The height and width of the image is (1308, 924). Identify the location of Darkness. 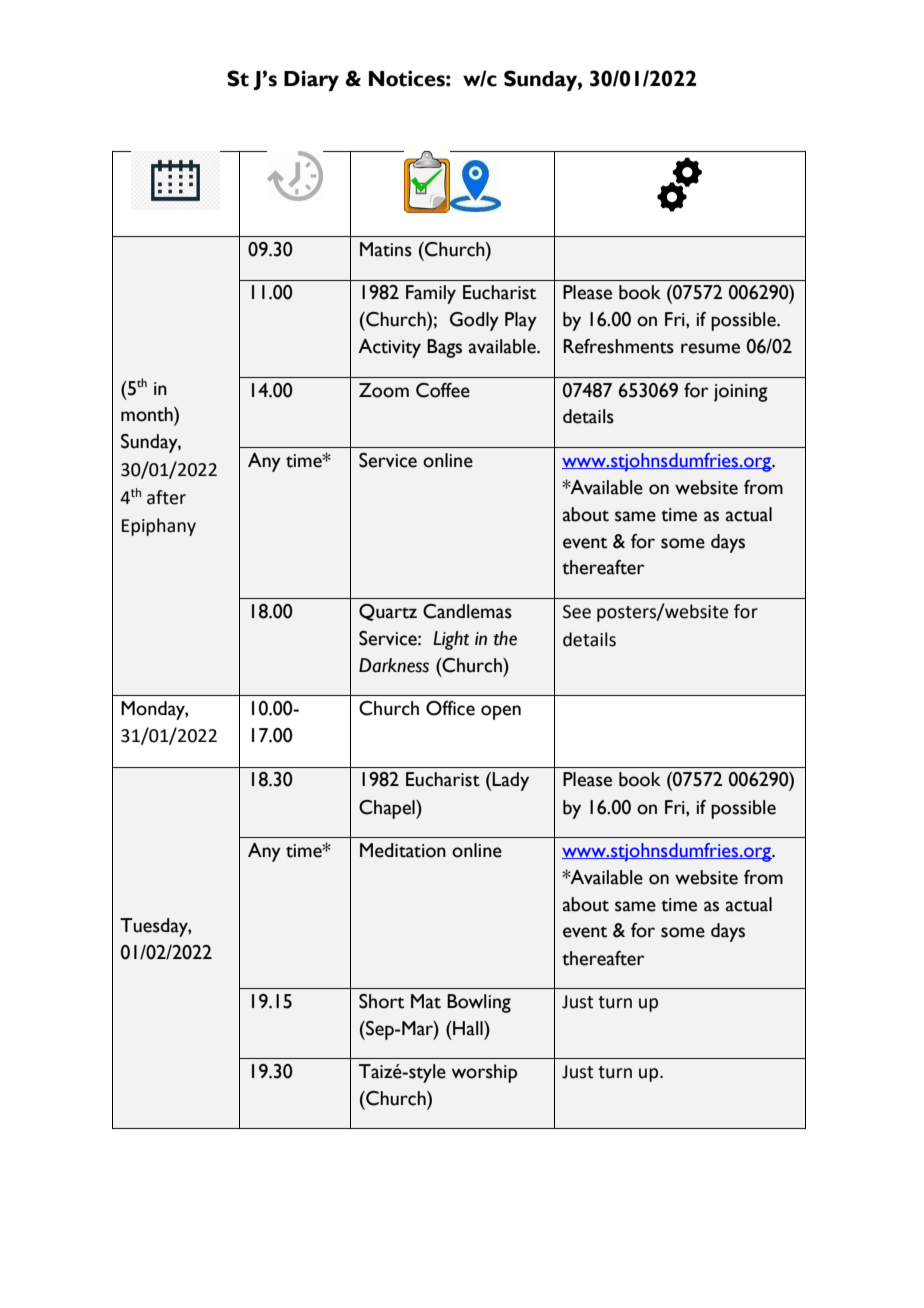
(394, 665).
